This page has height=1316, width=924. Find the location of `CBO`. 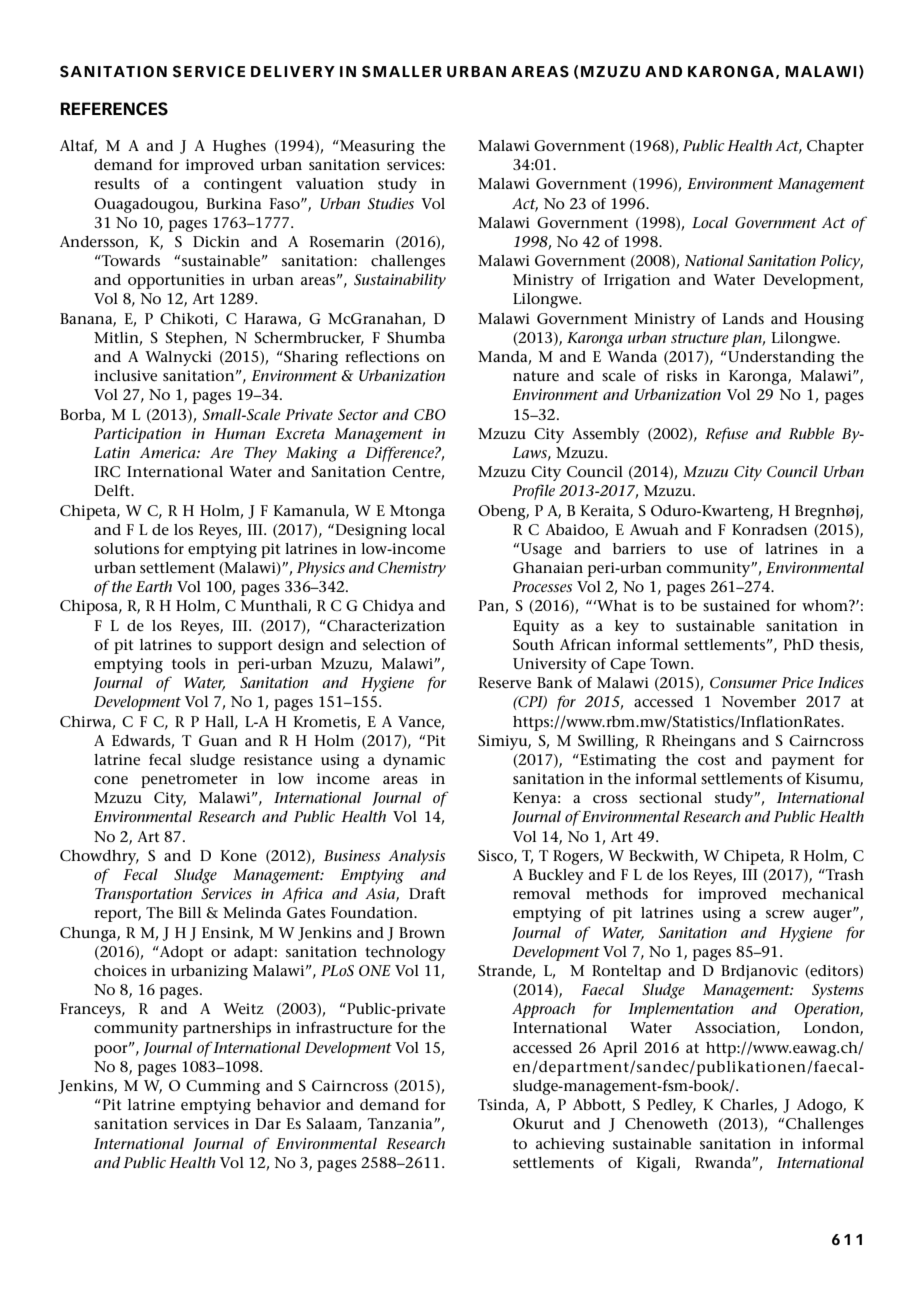

CBO is located at coordinates (430, 415).
